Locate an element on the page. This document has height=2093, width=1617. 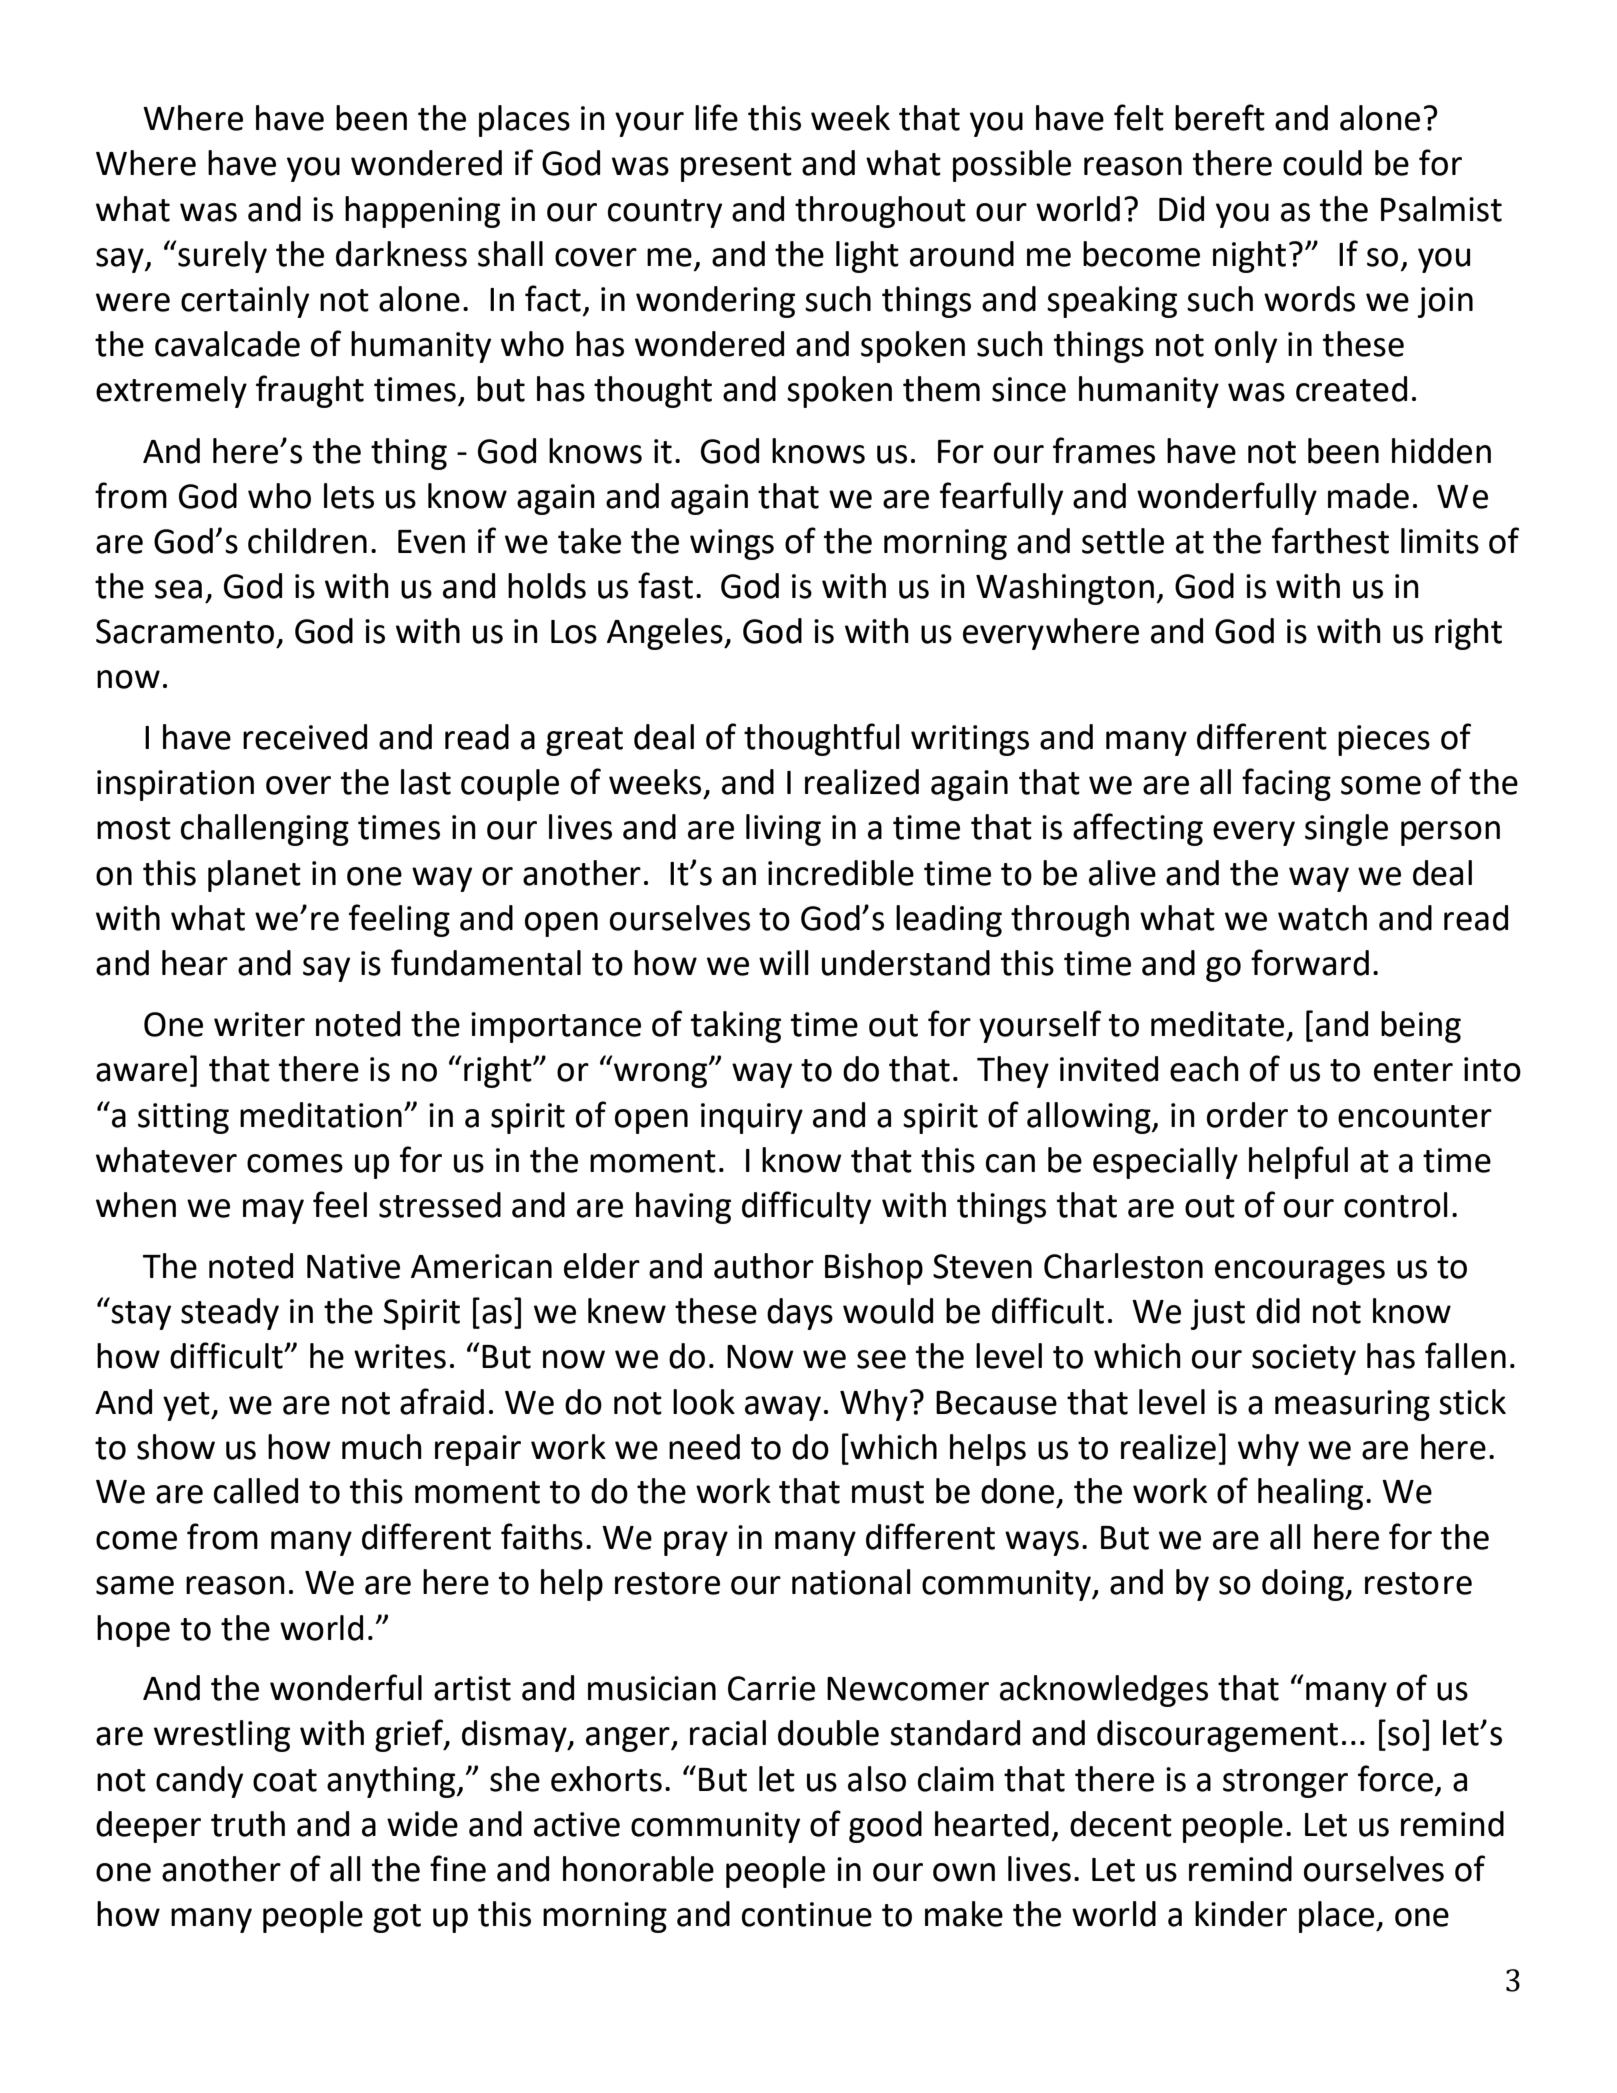
could is located at coordinates (1322, 163).
